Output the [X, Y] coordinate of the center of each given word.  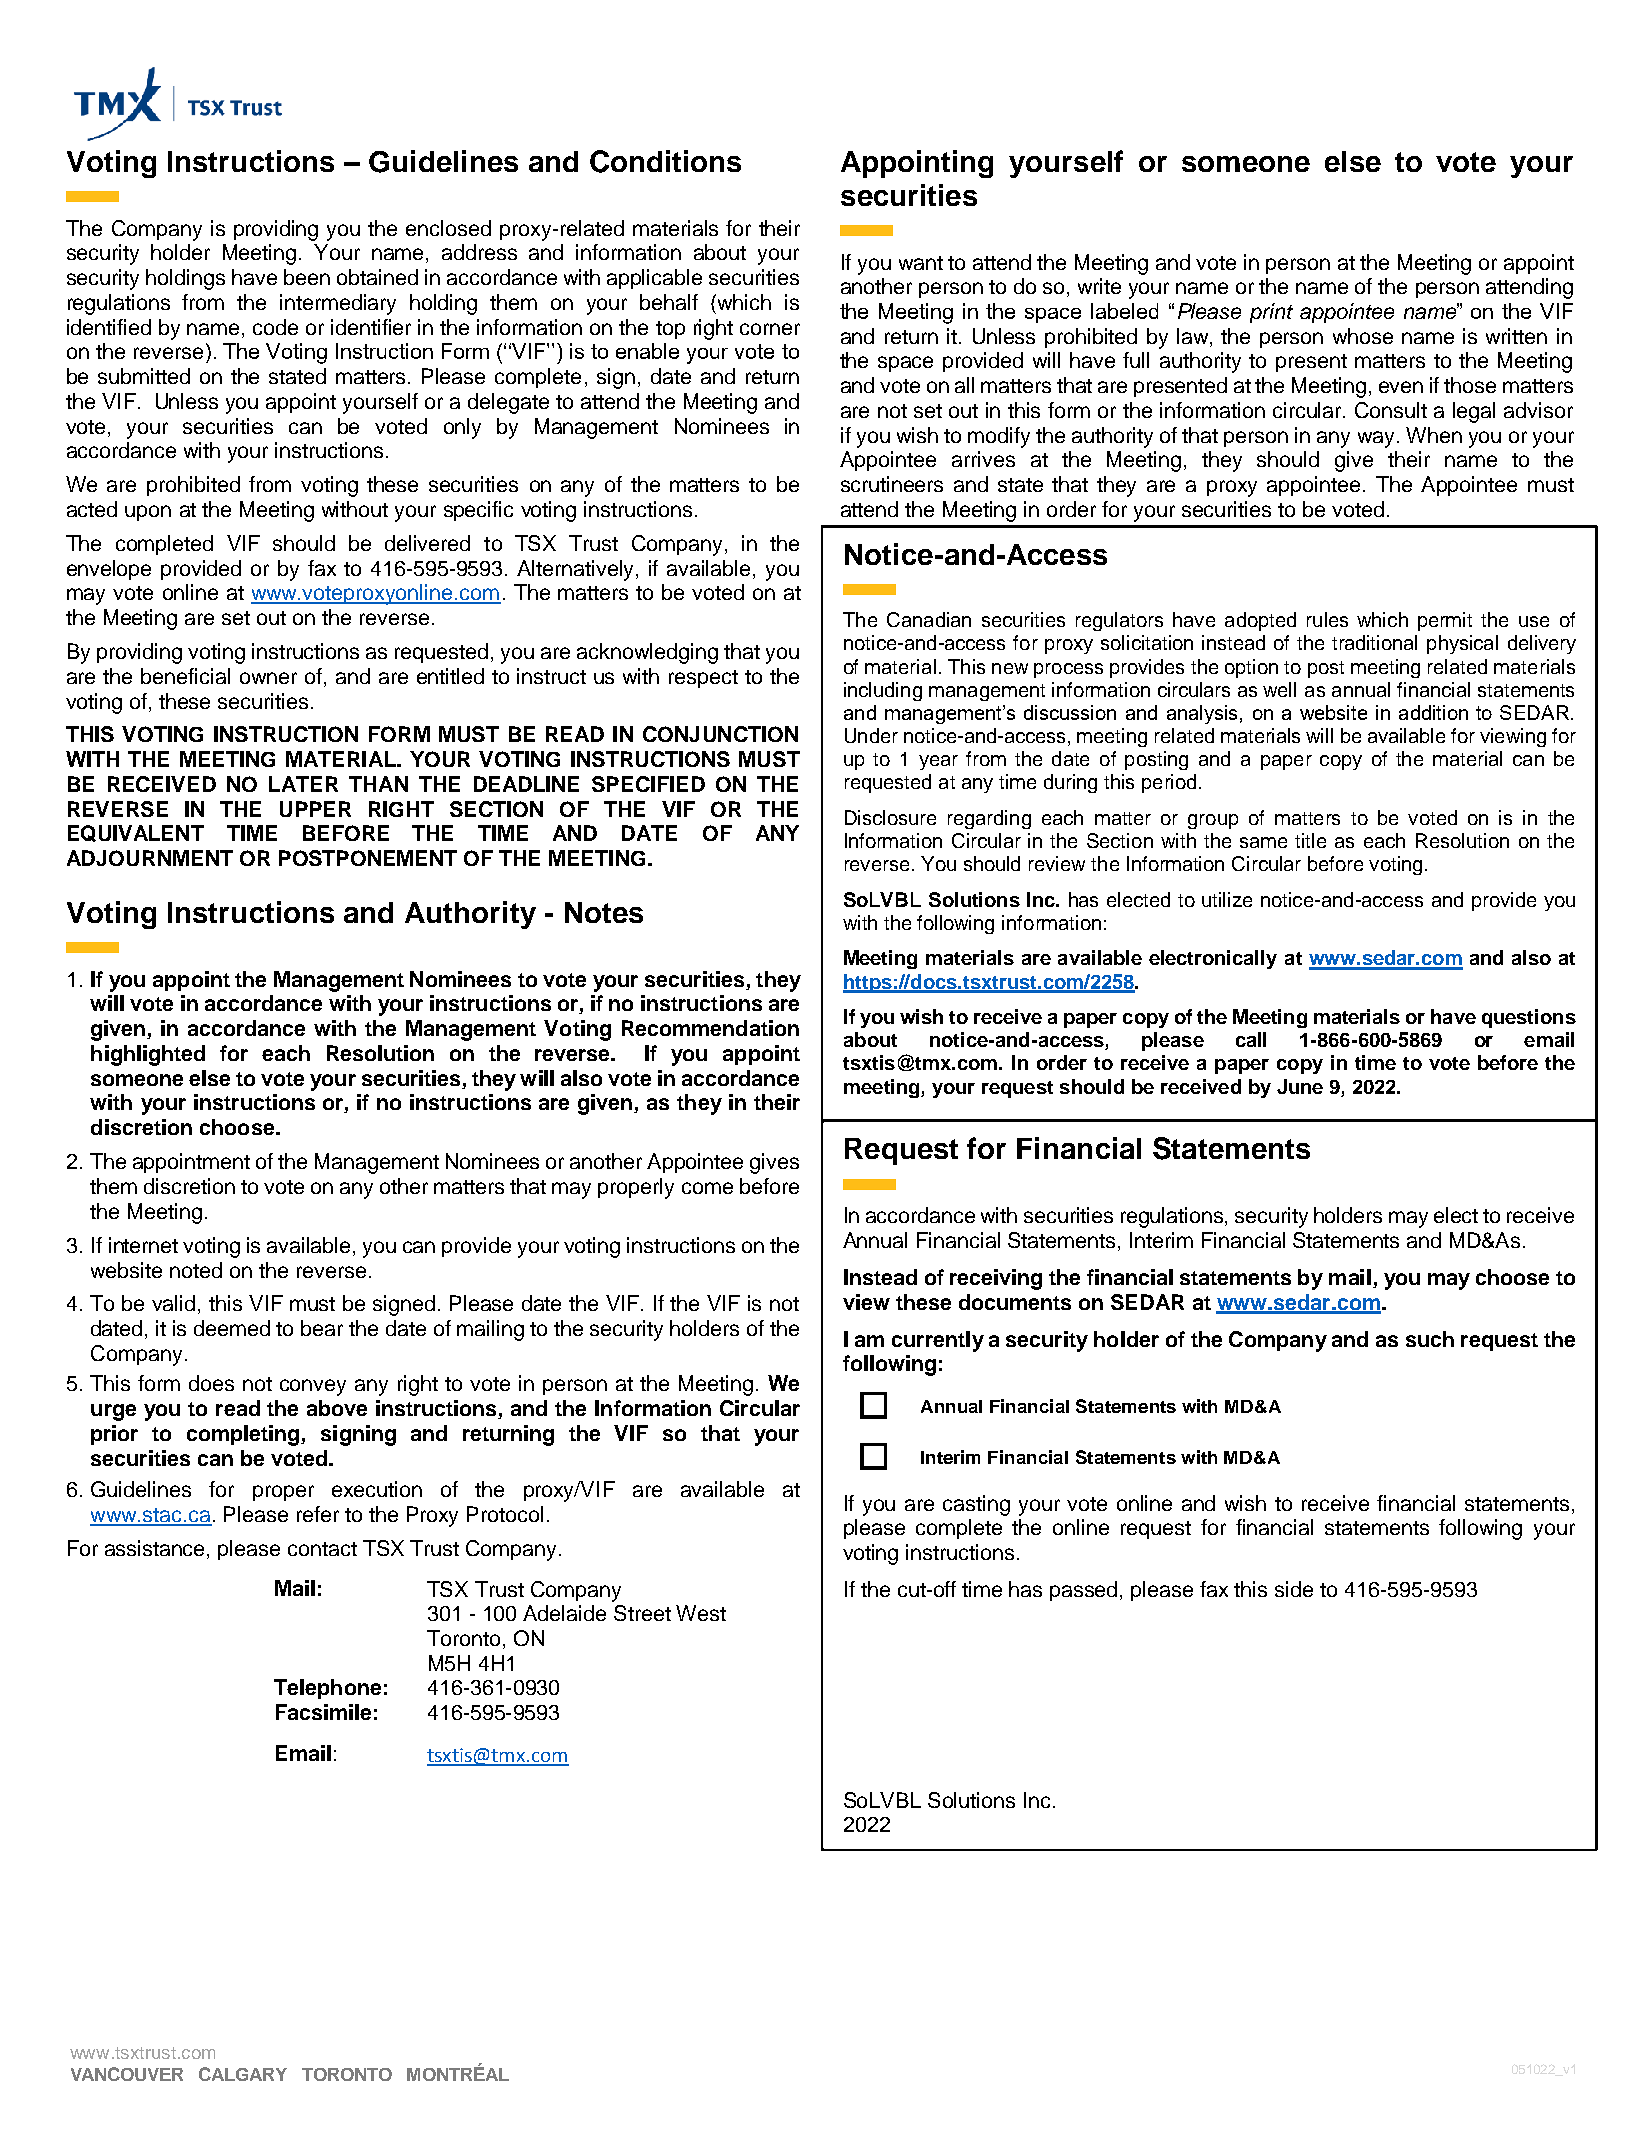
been [307, 277]
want [921, 263]
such [1430, 1339]
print [1271, 313]
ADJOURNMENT [150, 858]
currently [938, 1341]
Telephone [327, 1689]
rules [1327, 619]
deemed [232, 1328]
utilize [1227, 899]
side [1294, 1589]
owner [268, 678]
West [701, 1613]
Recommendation [710, 1028]
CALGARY [243, 2074]
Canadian [929, 619]
